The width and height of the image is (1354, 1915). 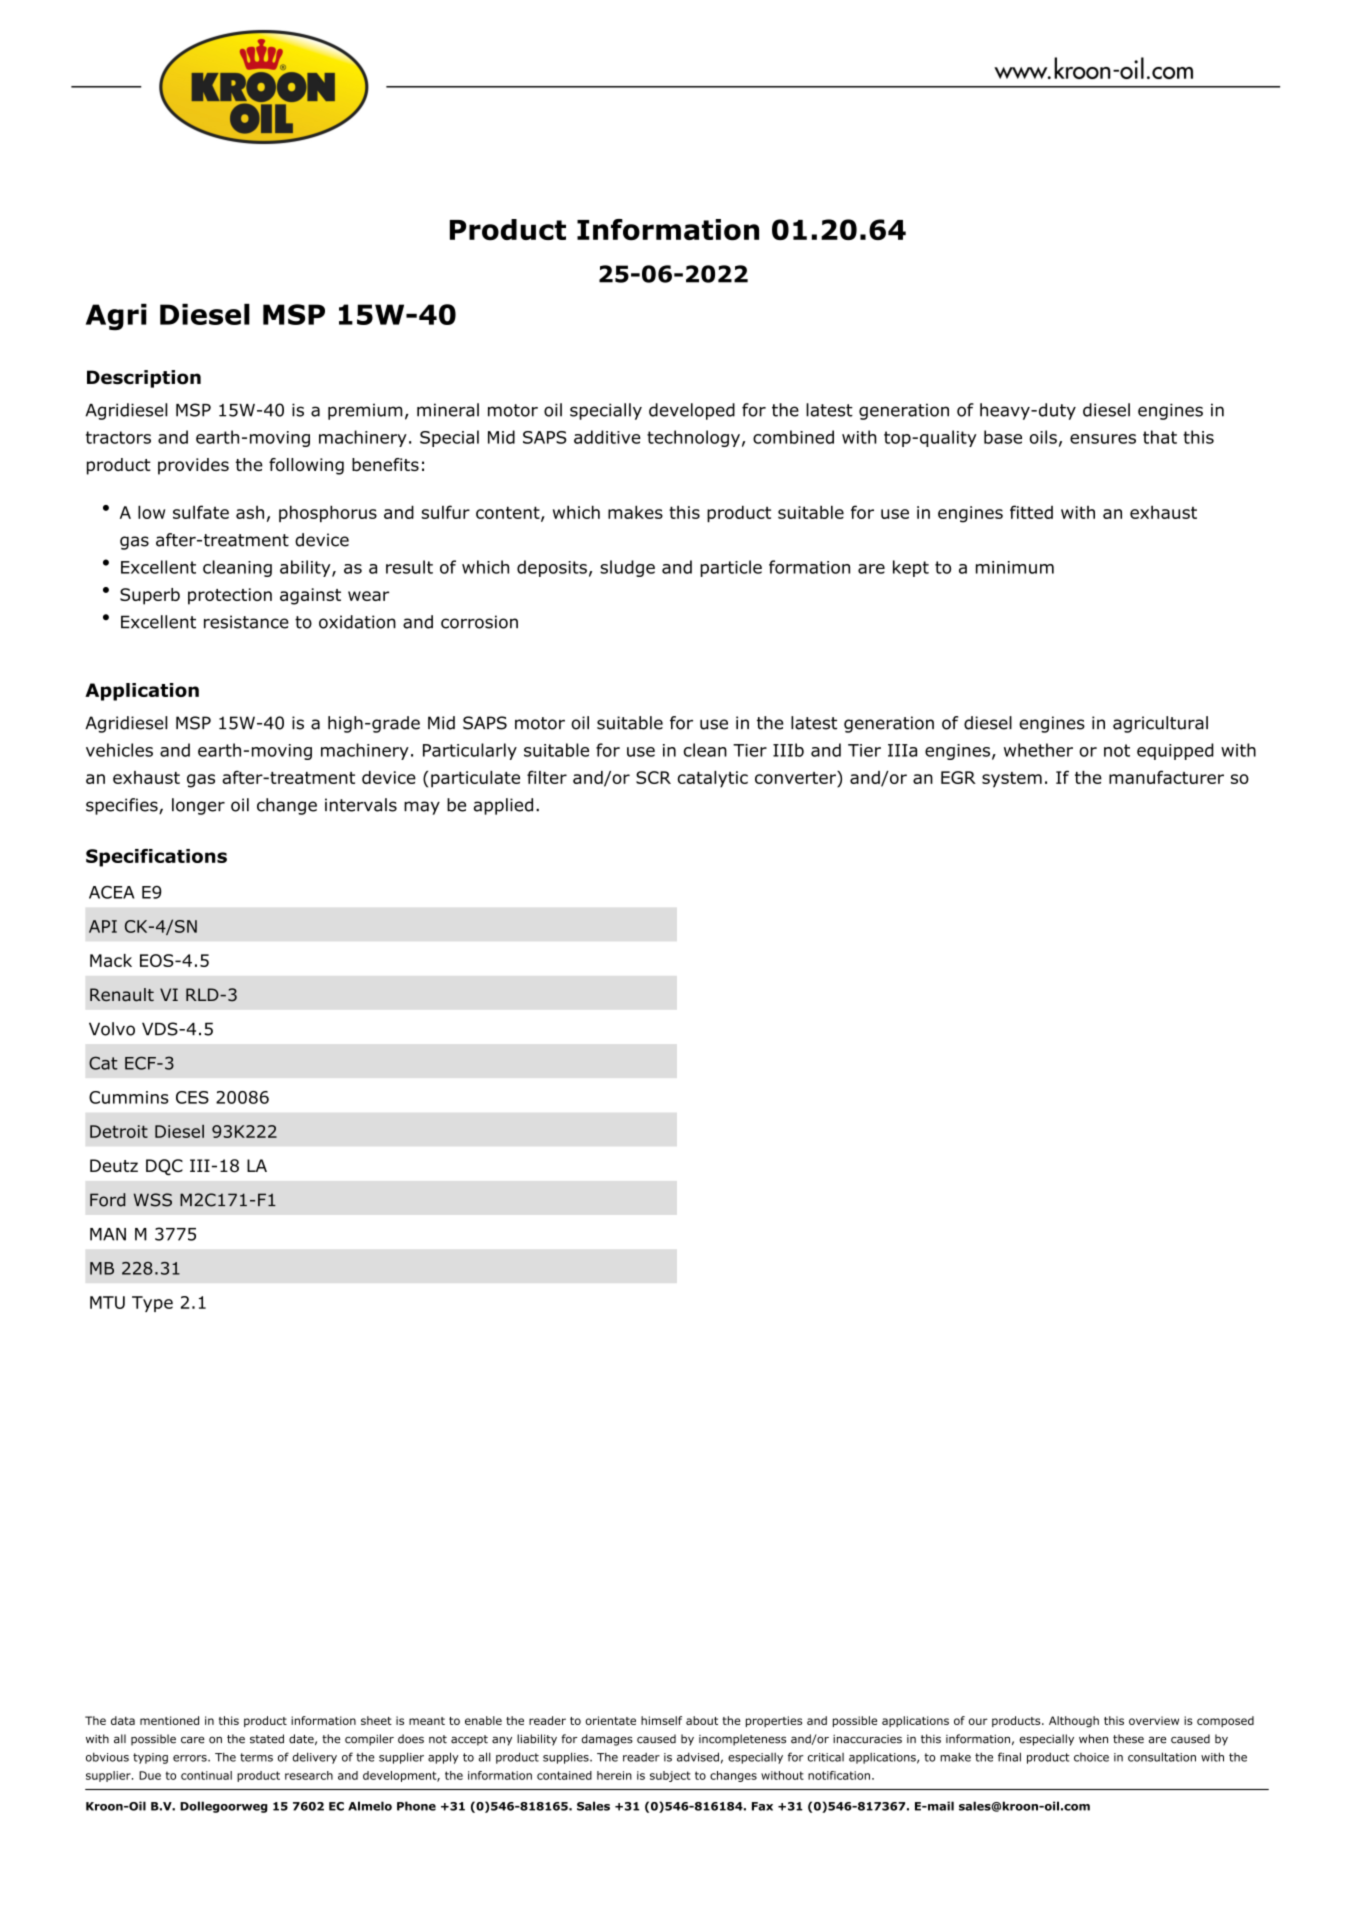 What do you see at coordinates (152, 1304) in the image?
I see `Type` at bounding box center [152, 1304].
